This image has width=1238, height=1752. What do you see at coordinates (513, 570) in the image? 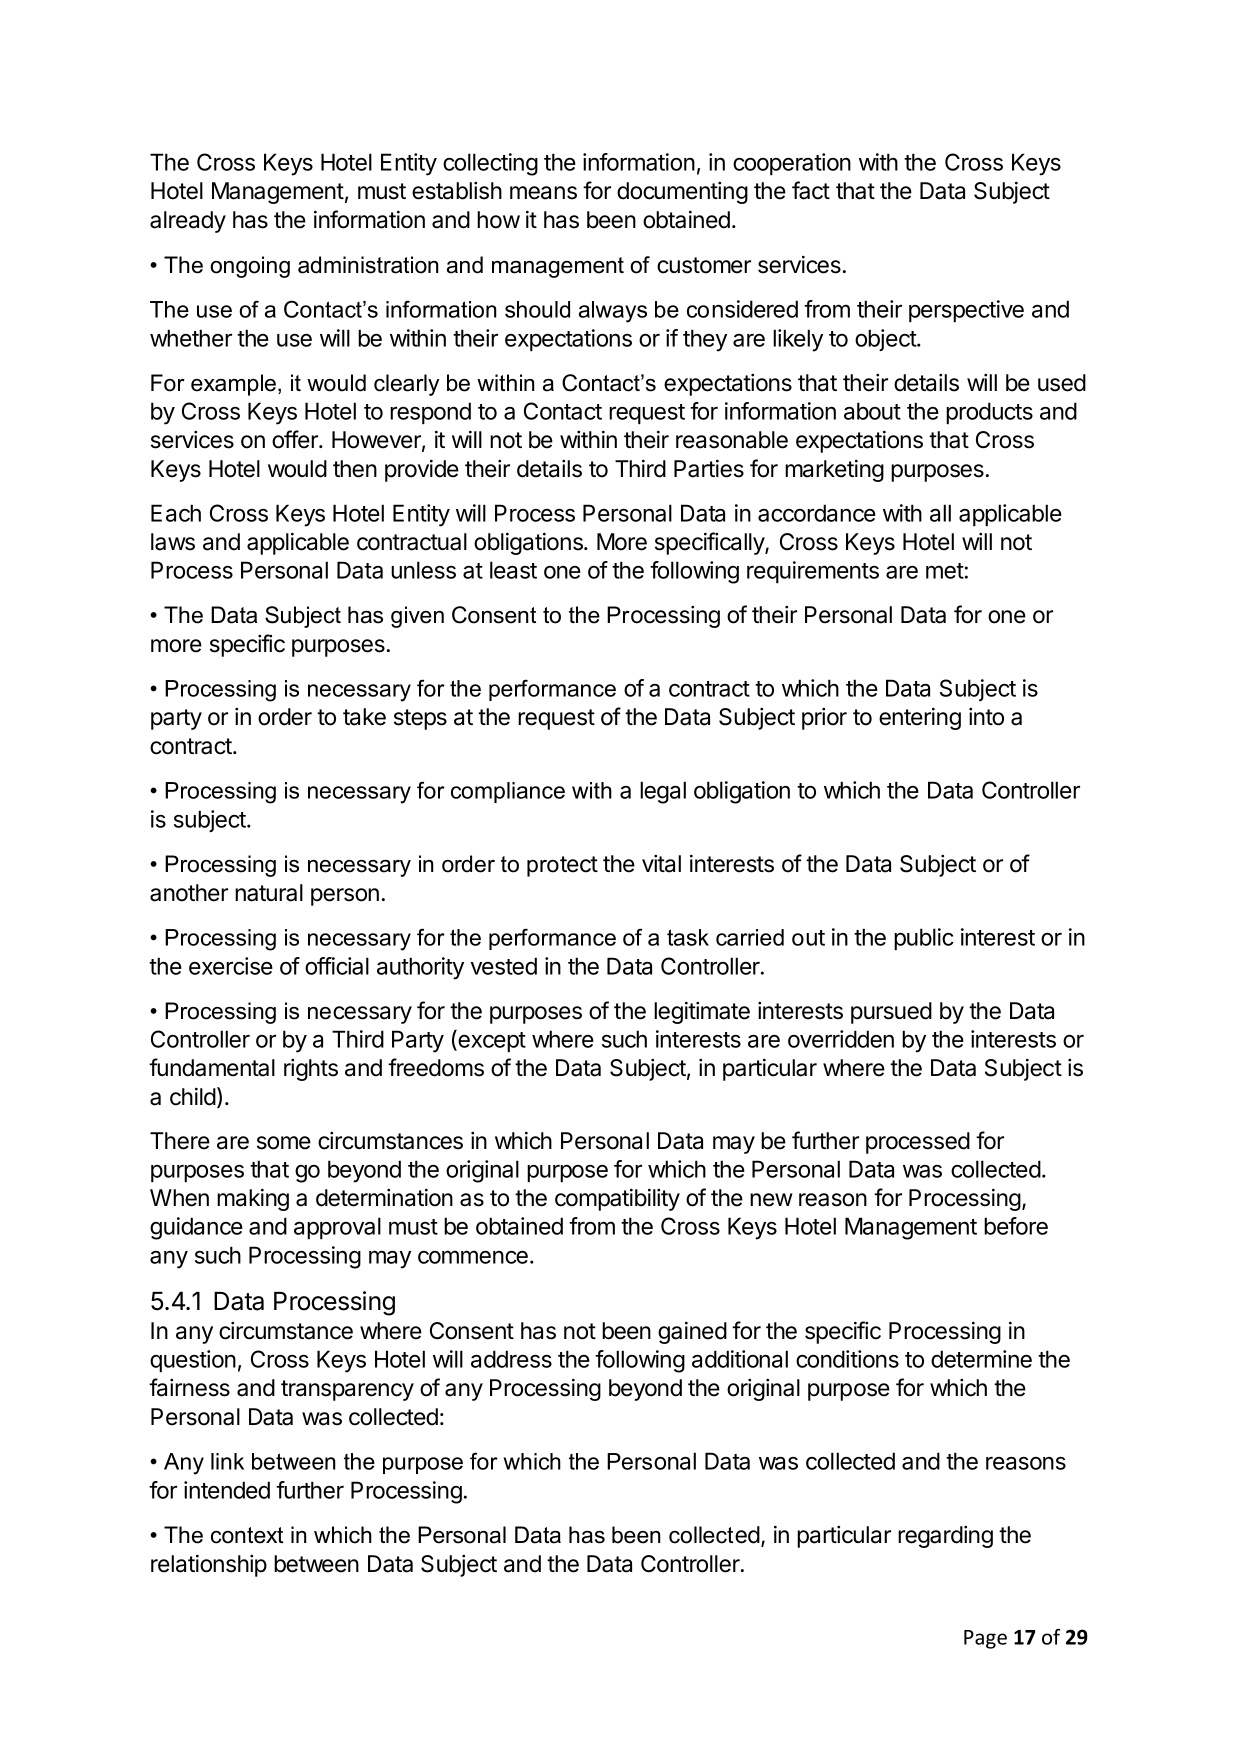
I see `least` at bounding box center [513, 570].
